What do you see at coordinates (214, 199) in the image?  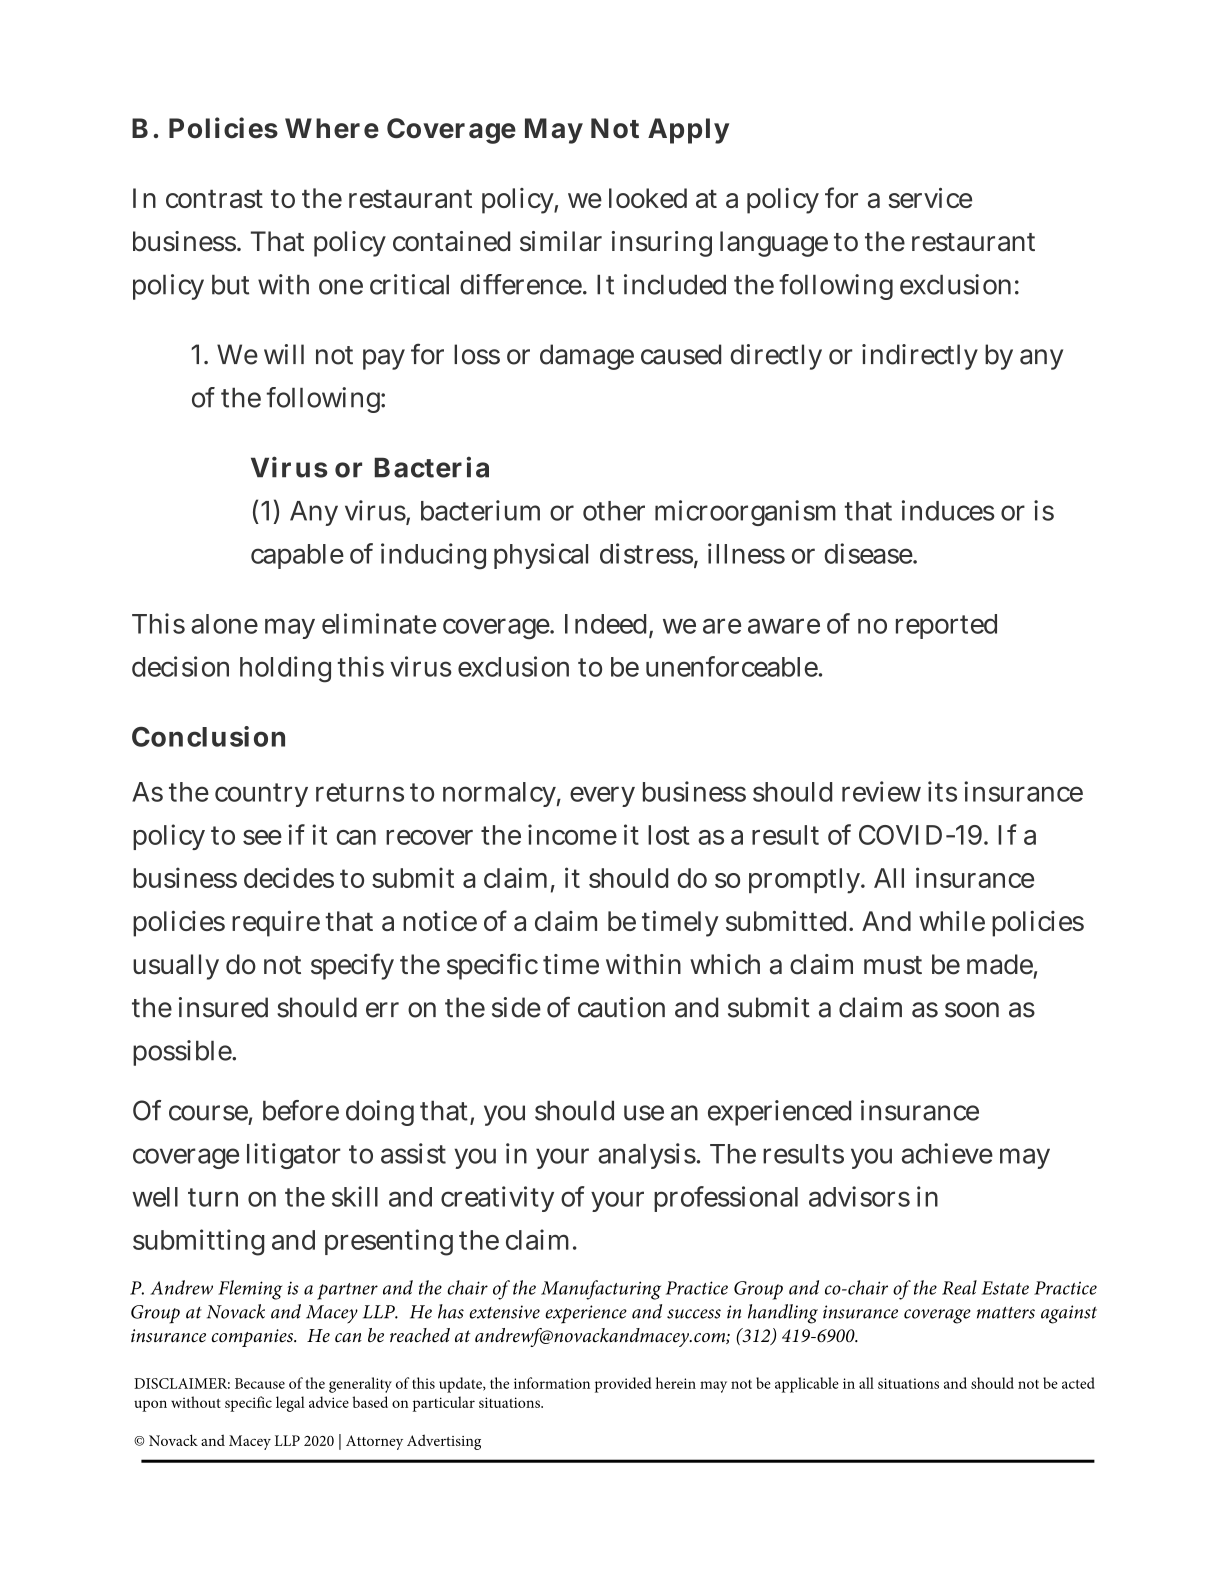 I see `contrast` at bounding box center [214, 199].
